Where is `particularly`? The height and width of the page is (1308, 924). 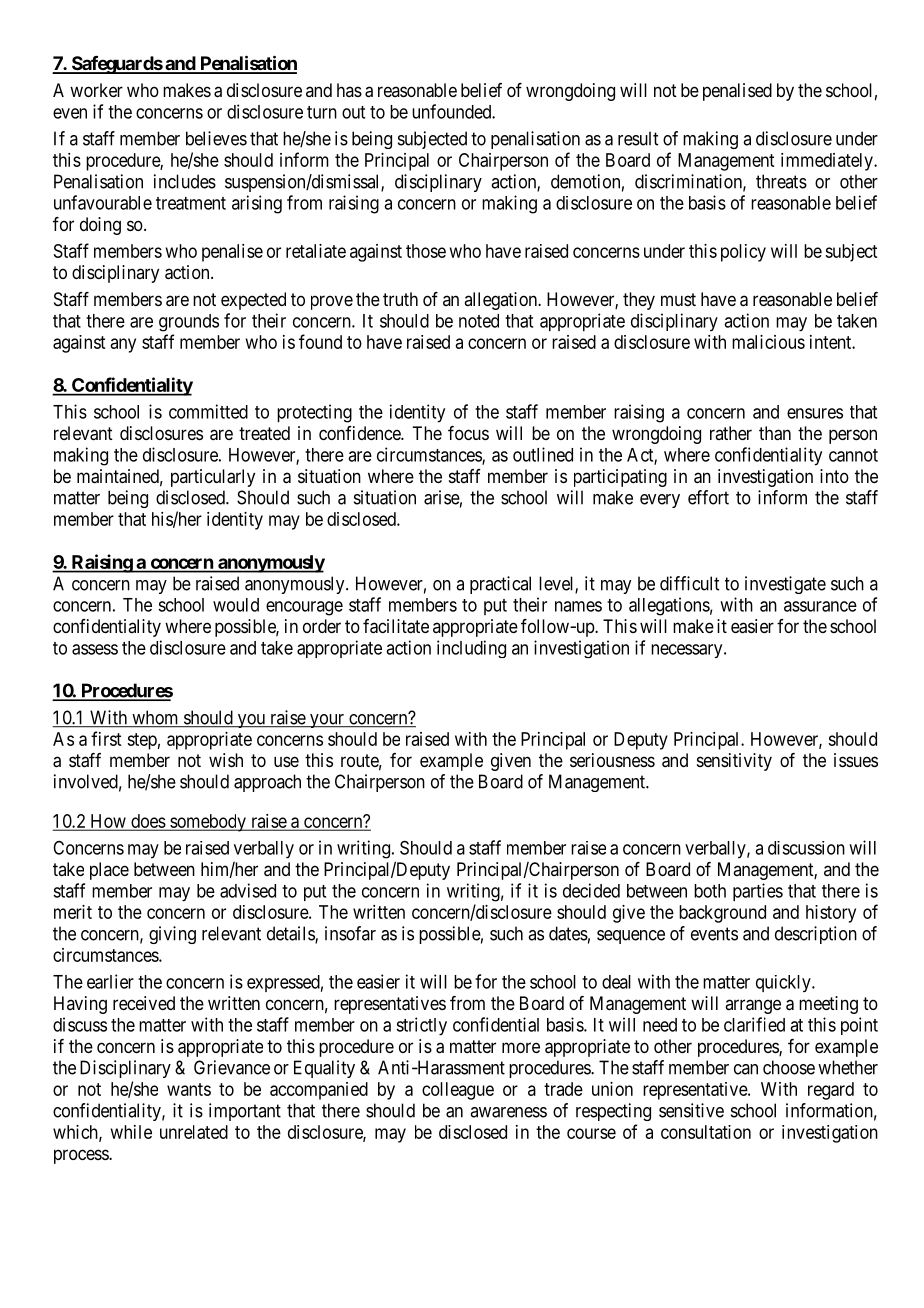
particularly is located at coordinates (213, 478).
